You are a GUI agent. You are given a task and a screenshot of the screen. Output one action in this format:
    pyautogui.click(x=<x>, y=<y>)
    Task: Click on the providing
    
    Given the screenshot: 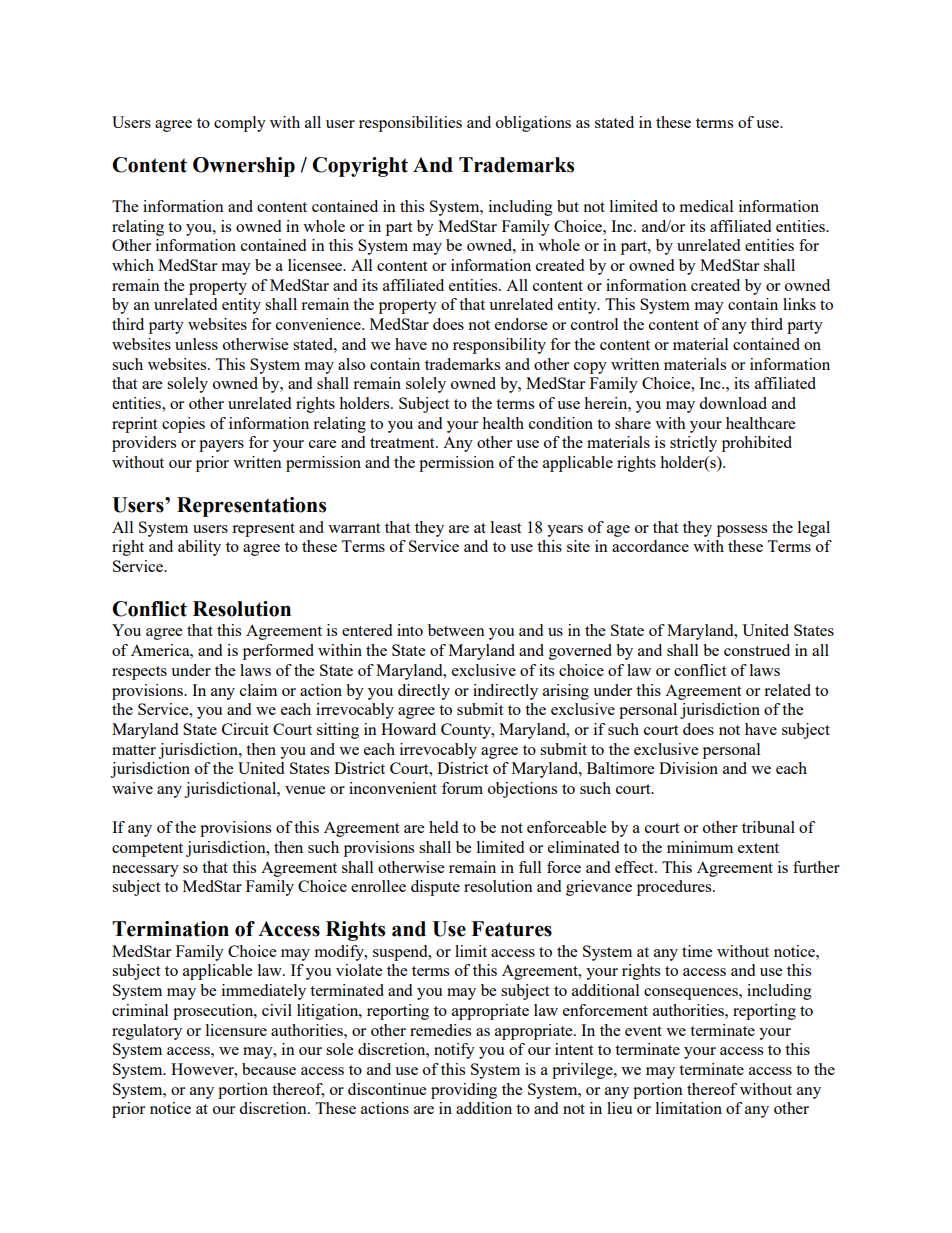 What is the action you would take?
    pyautogui.click(x=464, y=1091)
